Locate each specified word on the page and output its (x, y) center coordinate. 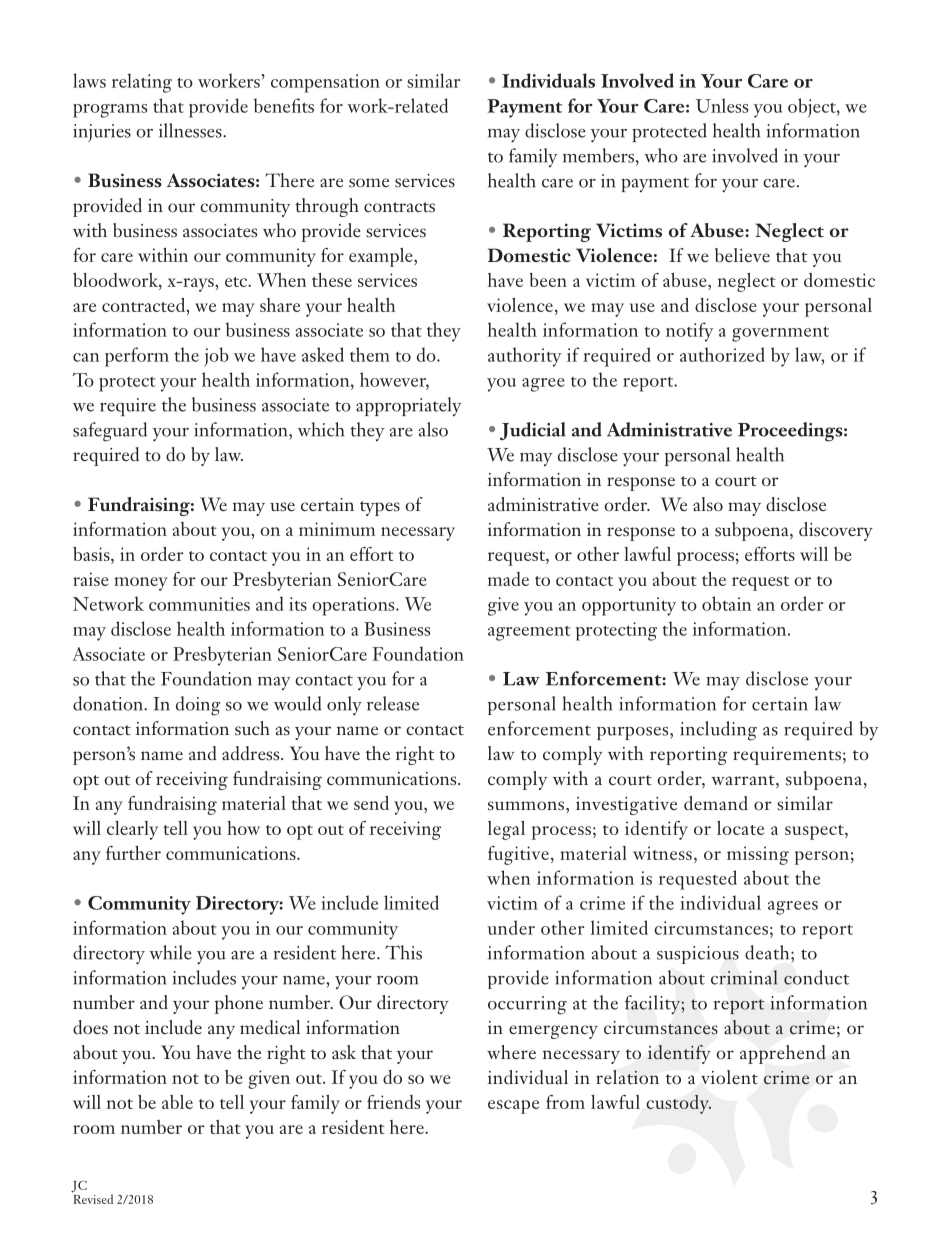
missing (758, 855)
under (511, 927)
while (170, 952)
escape (513, 1107)
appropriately (409, 406)
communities (199, 604)
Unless (722, 105)
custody (679, 1104)
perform (137, 357)
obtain (727, 603)
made (508, 579)
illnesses (191, 130)
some (369, 183)
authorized (722, 354)
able (177, 1102)
